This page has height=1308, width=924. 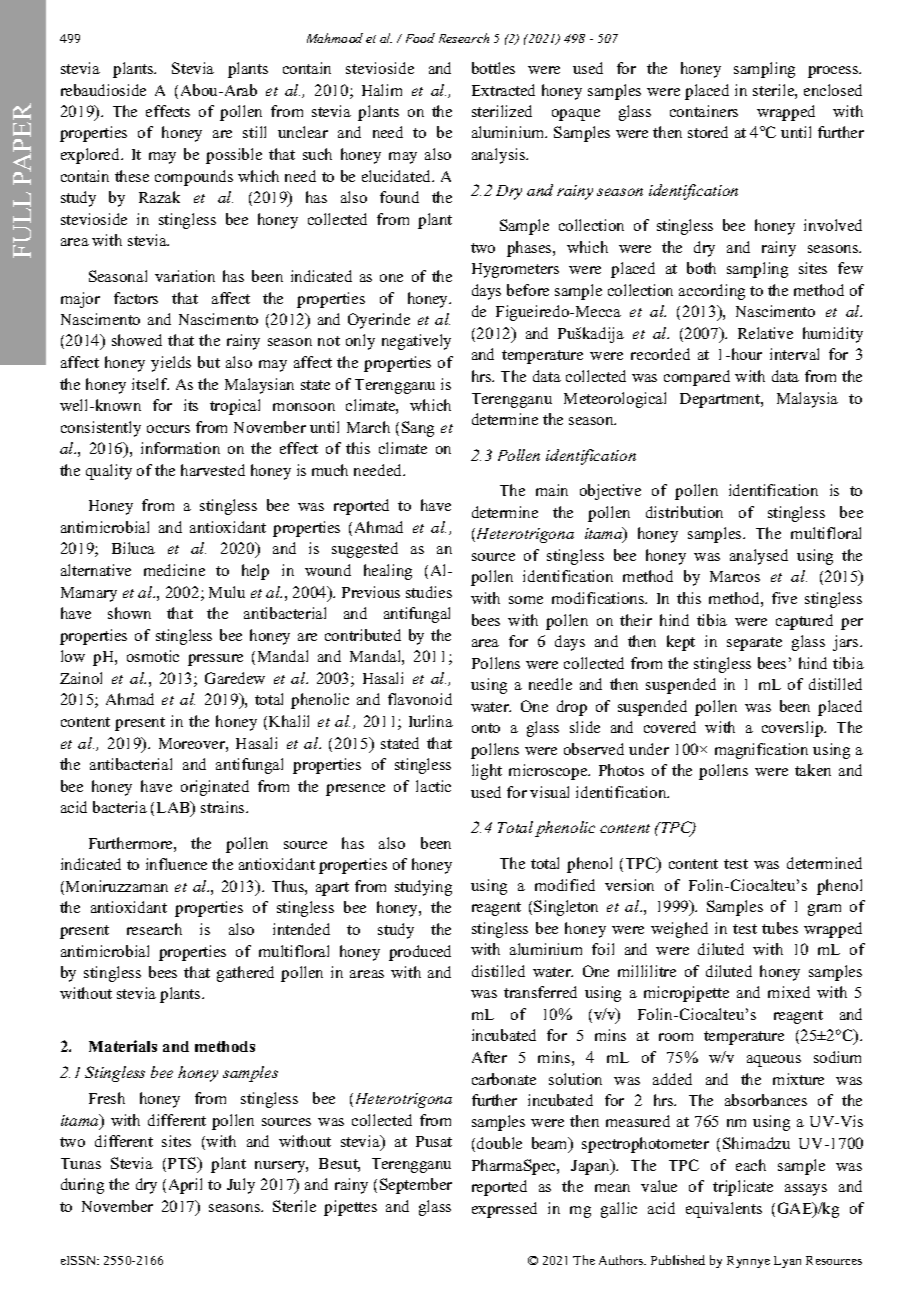 What do you see at coordinates (834, 72) in the page?
I see `process` at bounding box center [834, 72].
